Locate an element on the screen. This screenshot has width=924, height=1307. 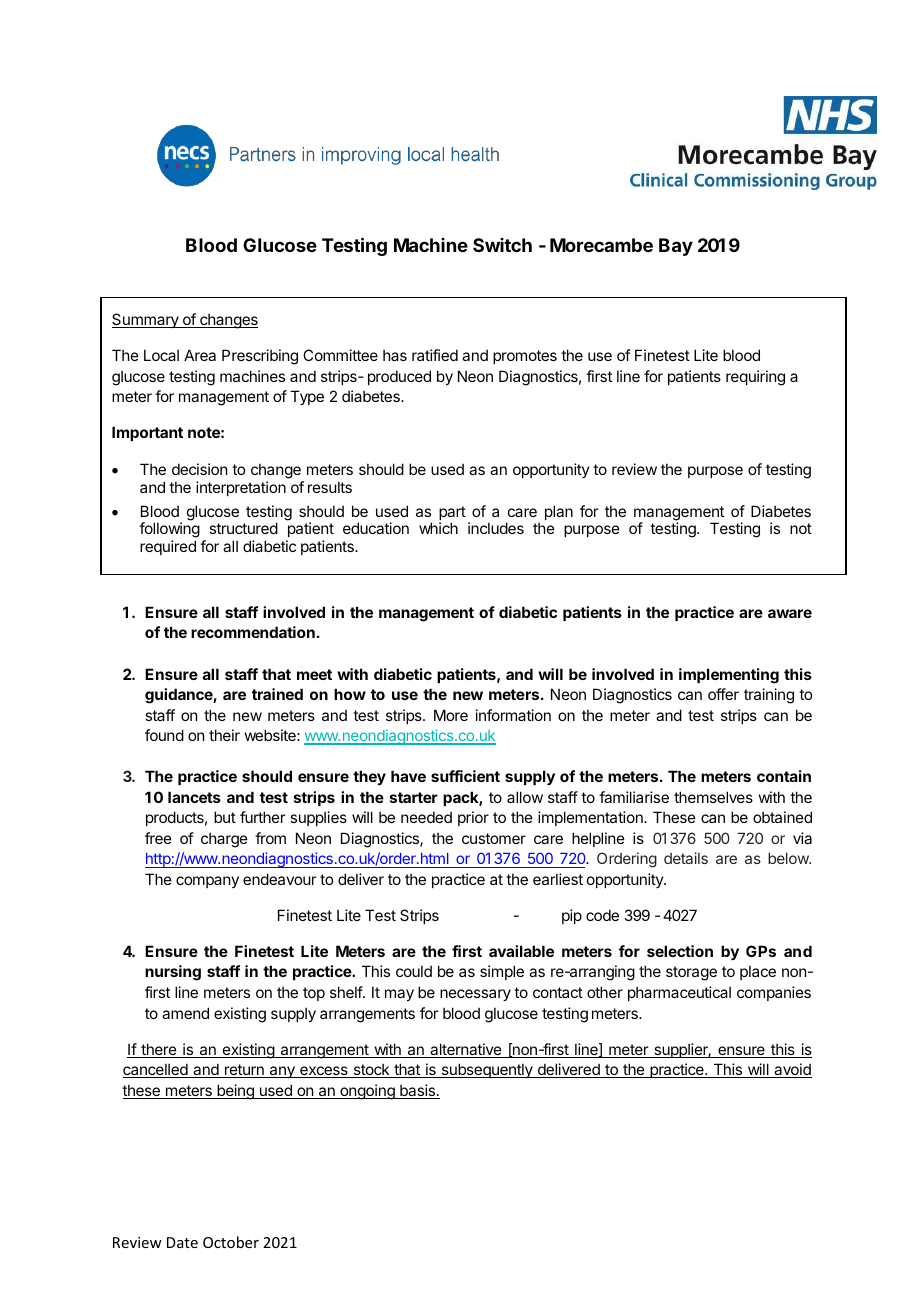
Summary is located at coordinates (146, 320).
